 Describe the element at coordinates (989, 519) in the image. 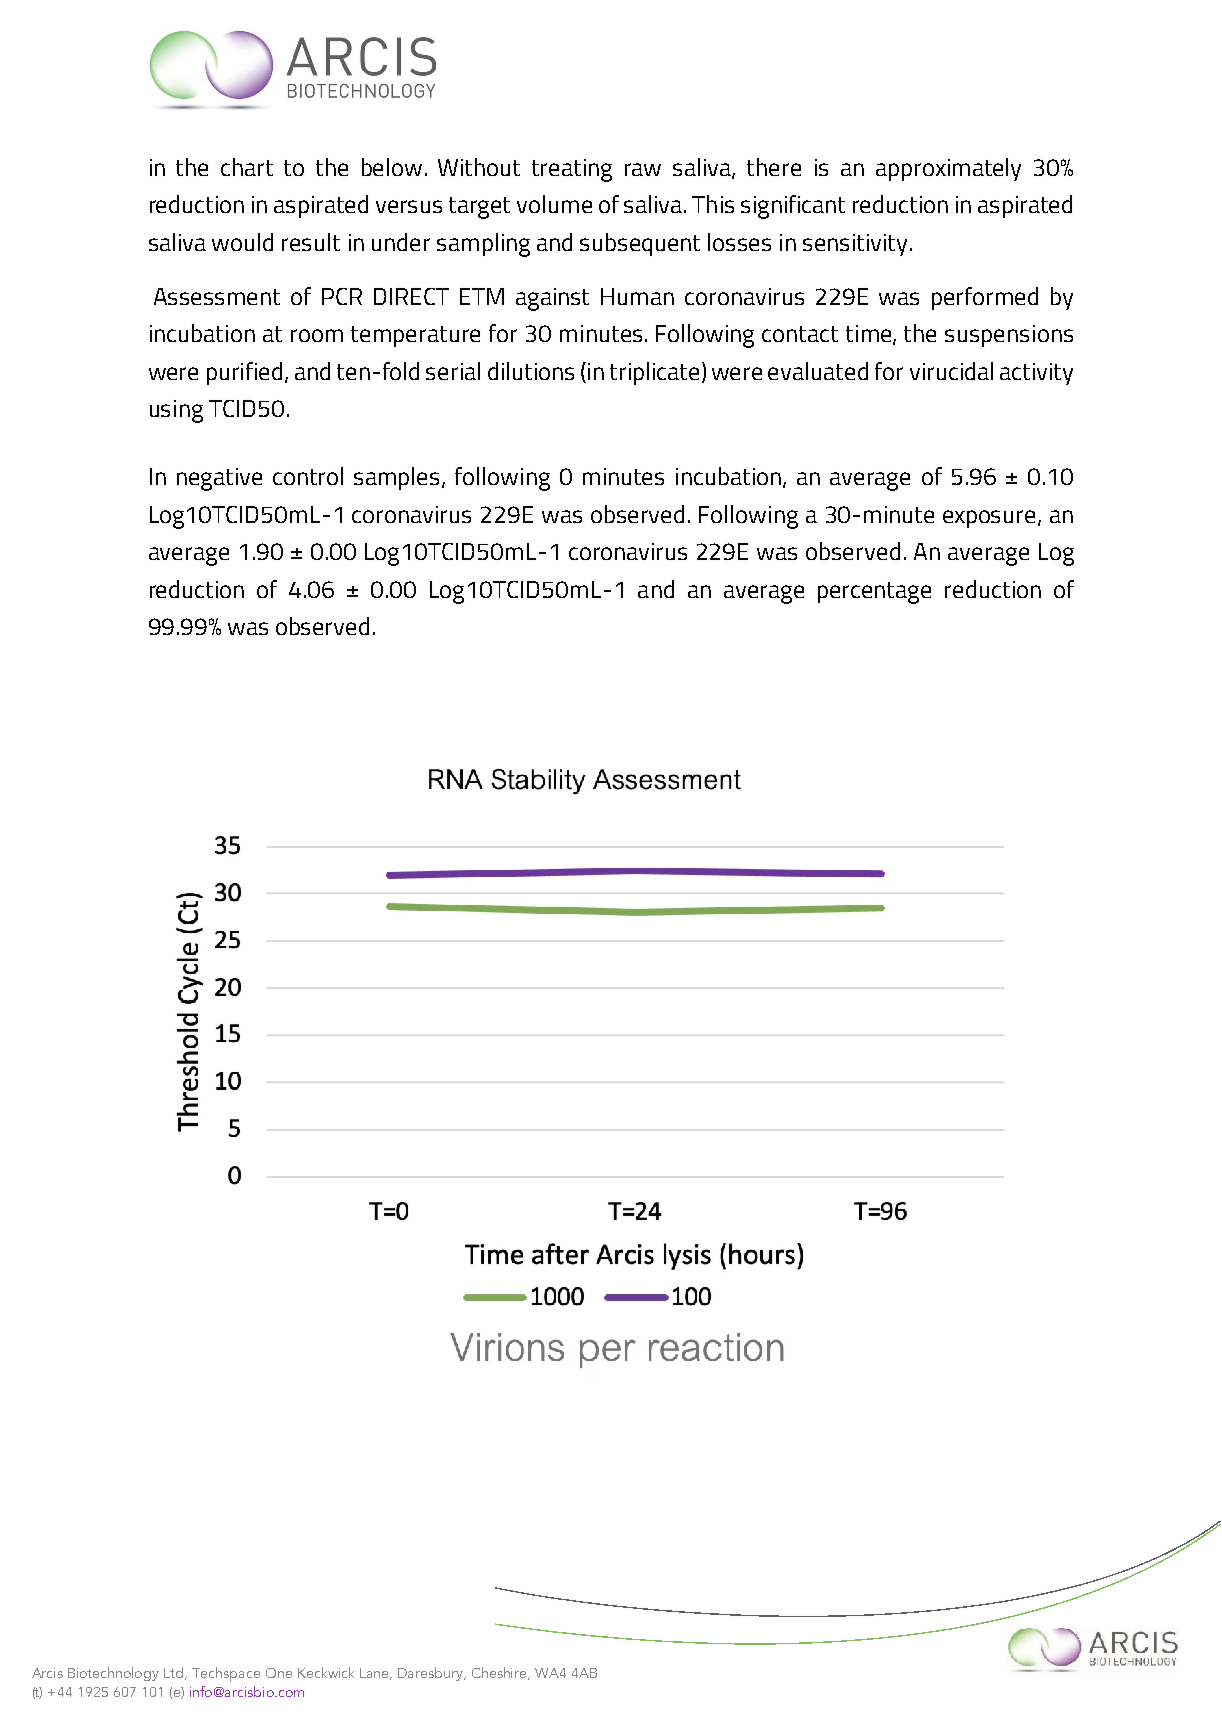

I see `exposure` at that location.
